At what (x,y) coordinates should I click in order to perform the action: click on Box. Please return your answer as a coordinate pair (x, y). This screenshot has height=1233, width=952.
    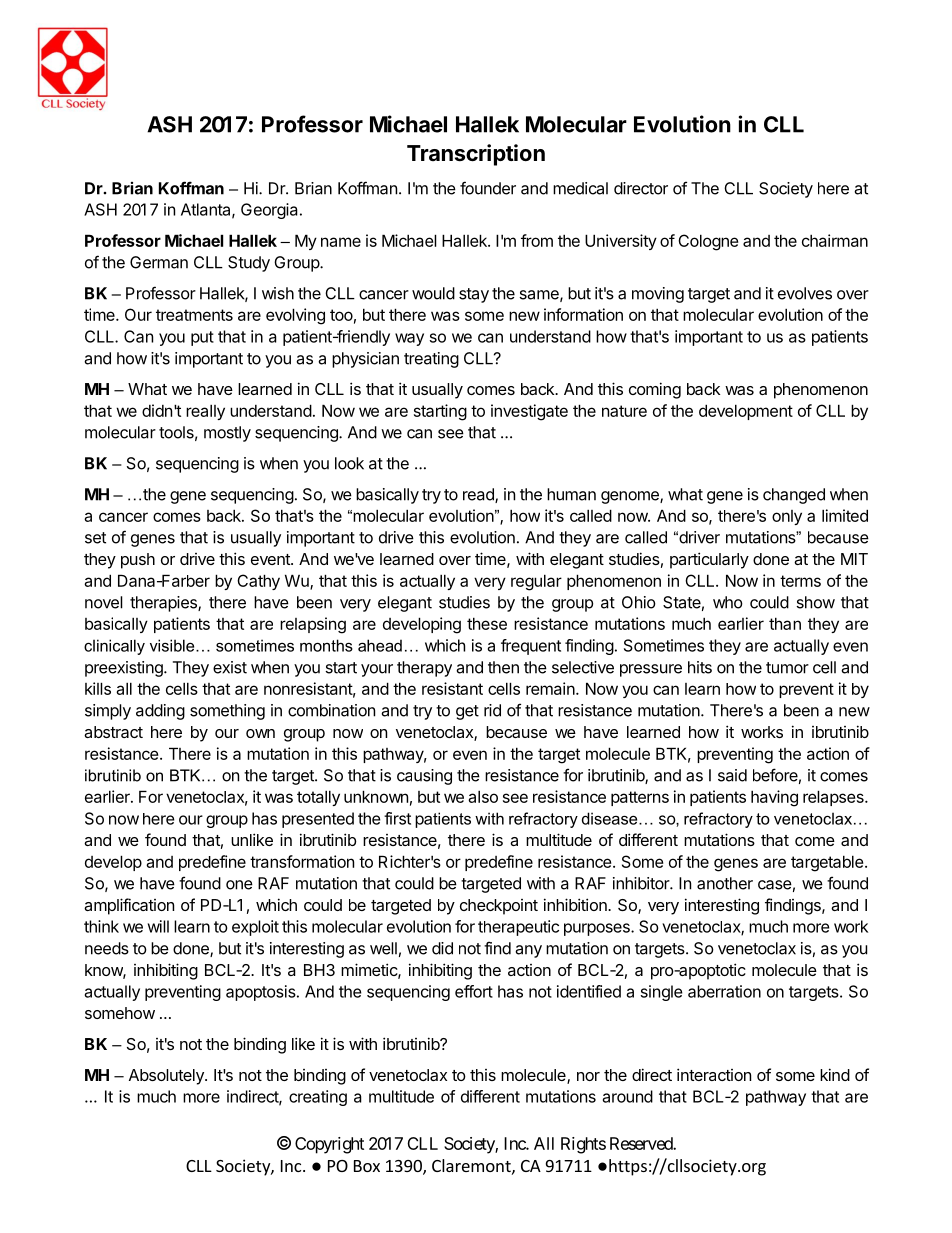
    Looking at the image, I should click on (367, 1166).
